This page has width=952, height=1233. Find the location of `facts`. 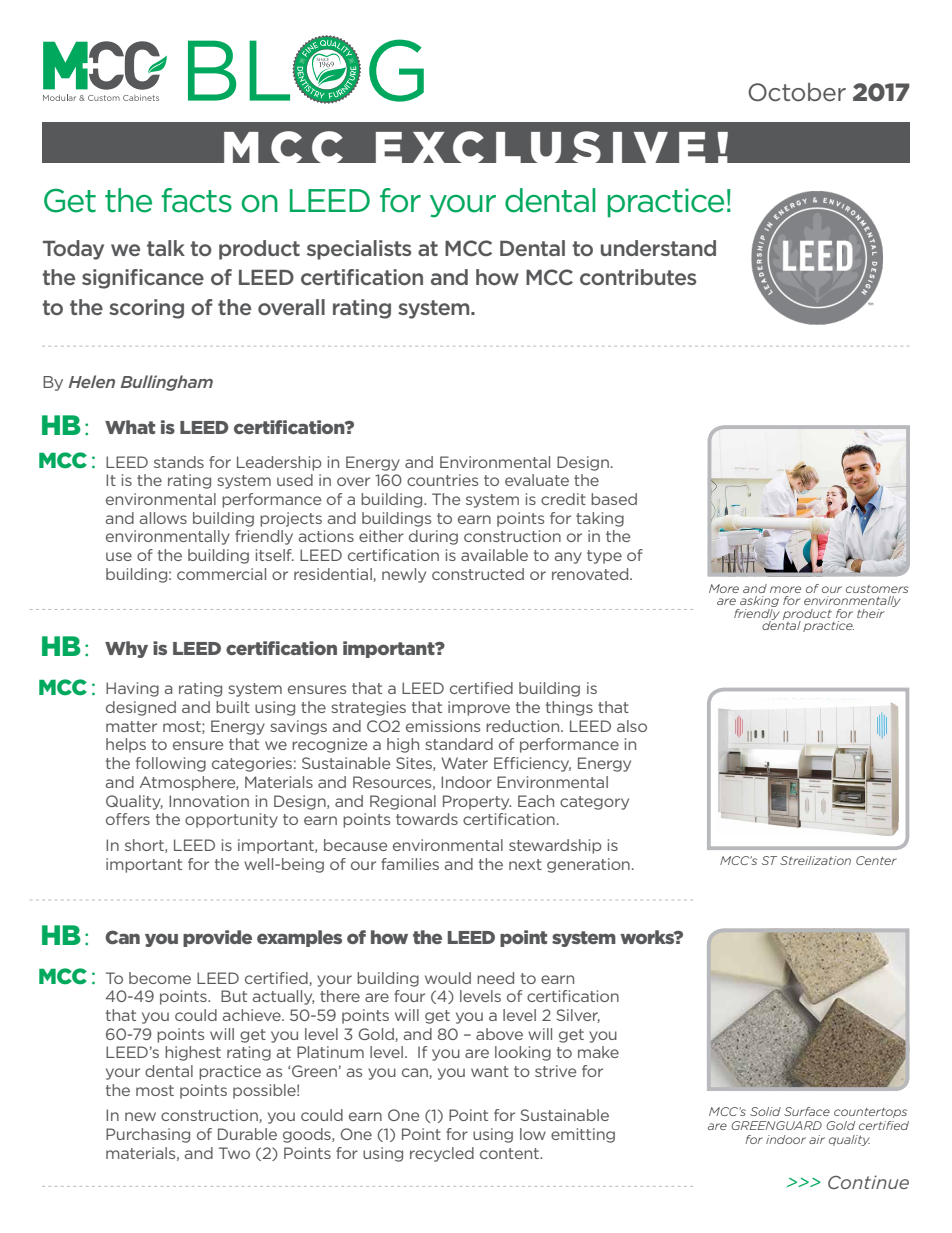

facts is located at coordinates (196, 200).
